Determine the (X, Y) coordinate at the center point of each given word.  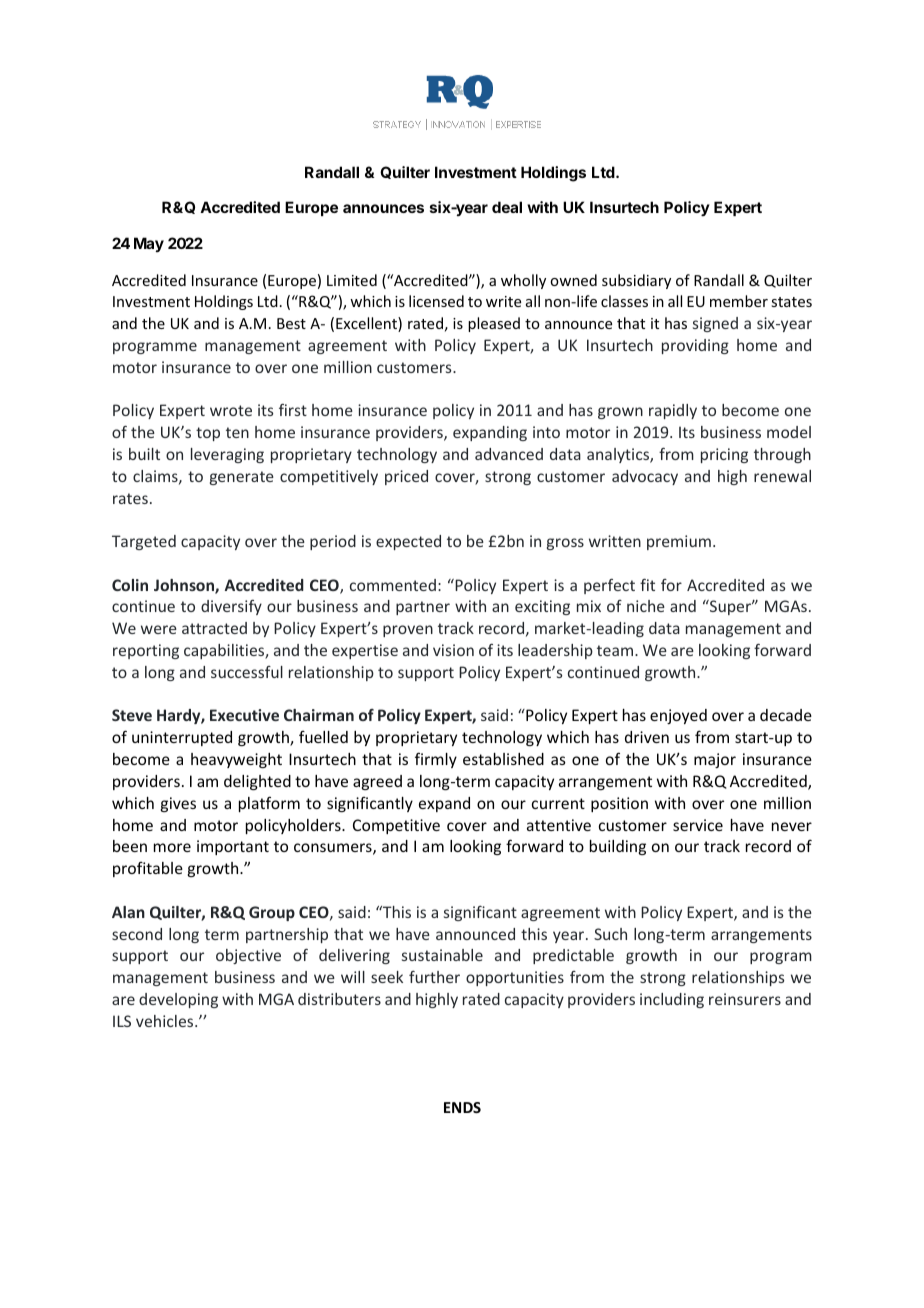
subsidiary (636, 281)
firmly (436, 760)
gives (178, 804)
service (698, 825)
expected (408, 542)
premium (679, 542)
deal (507, 207)
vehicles (166, 1021)
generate (242, 478)
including (672, 1000)
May (149, 244)
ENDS (462, 1107)
